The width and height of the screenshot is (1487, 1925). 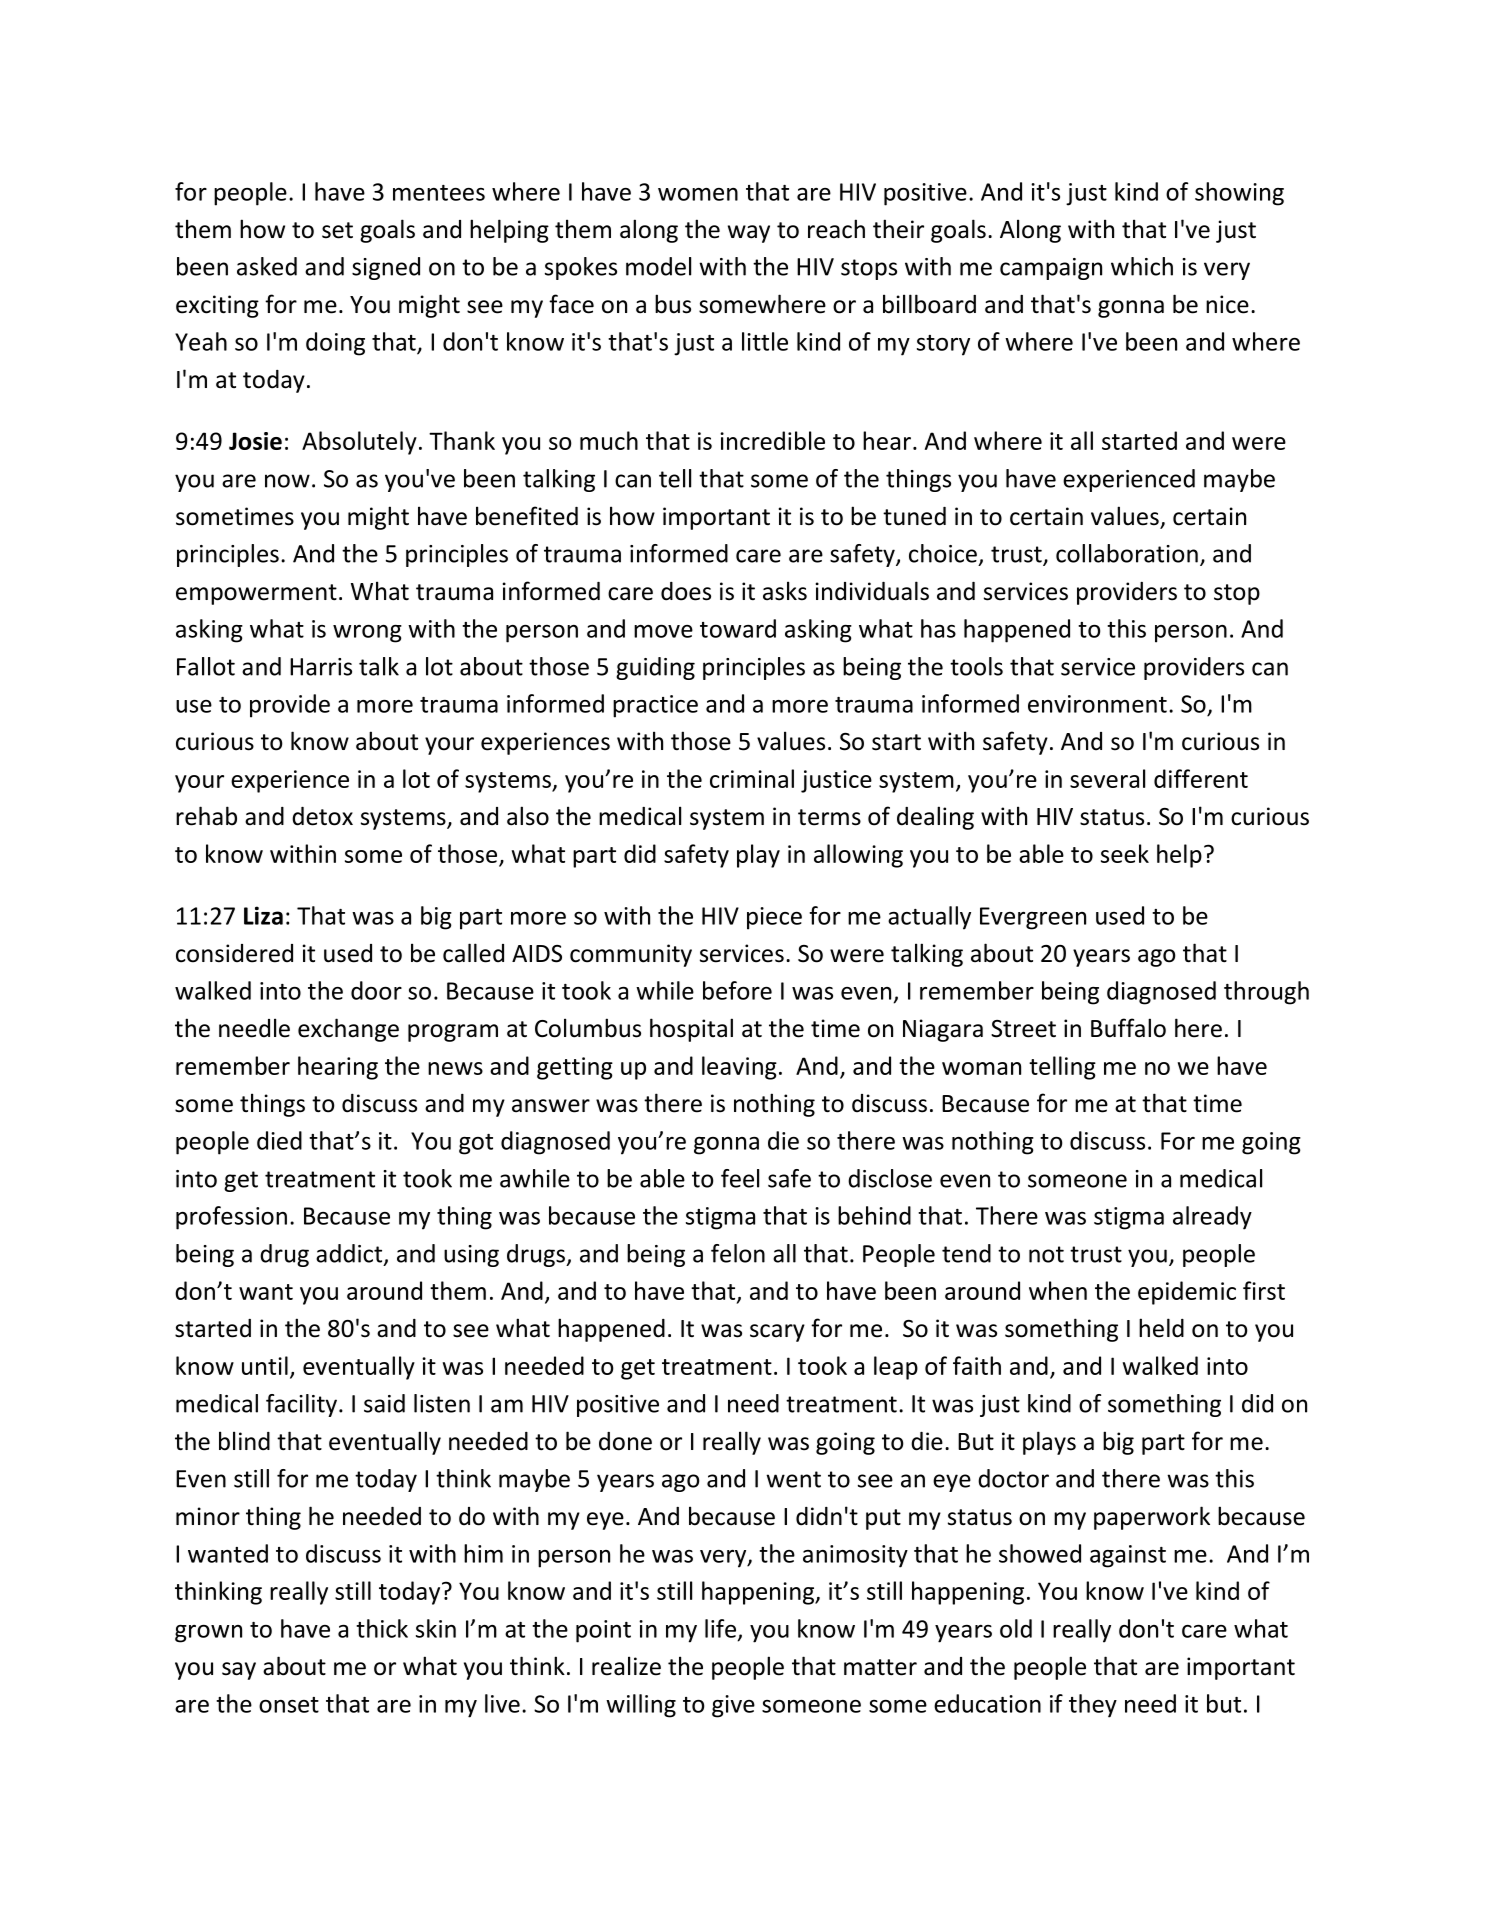 I want to click on Street, so click(x=1023, y=1029).
